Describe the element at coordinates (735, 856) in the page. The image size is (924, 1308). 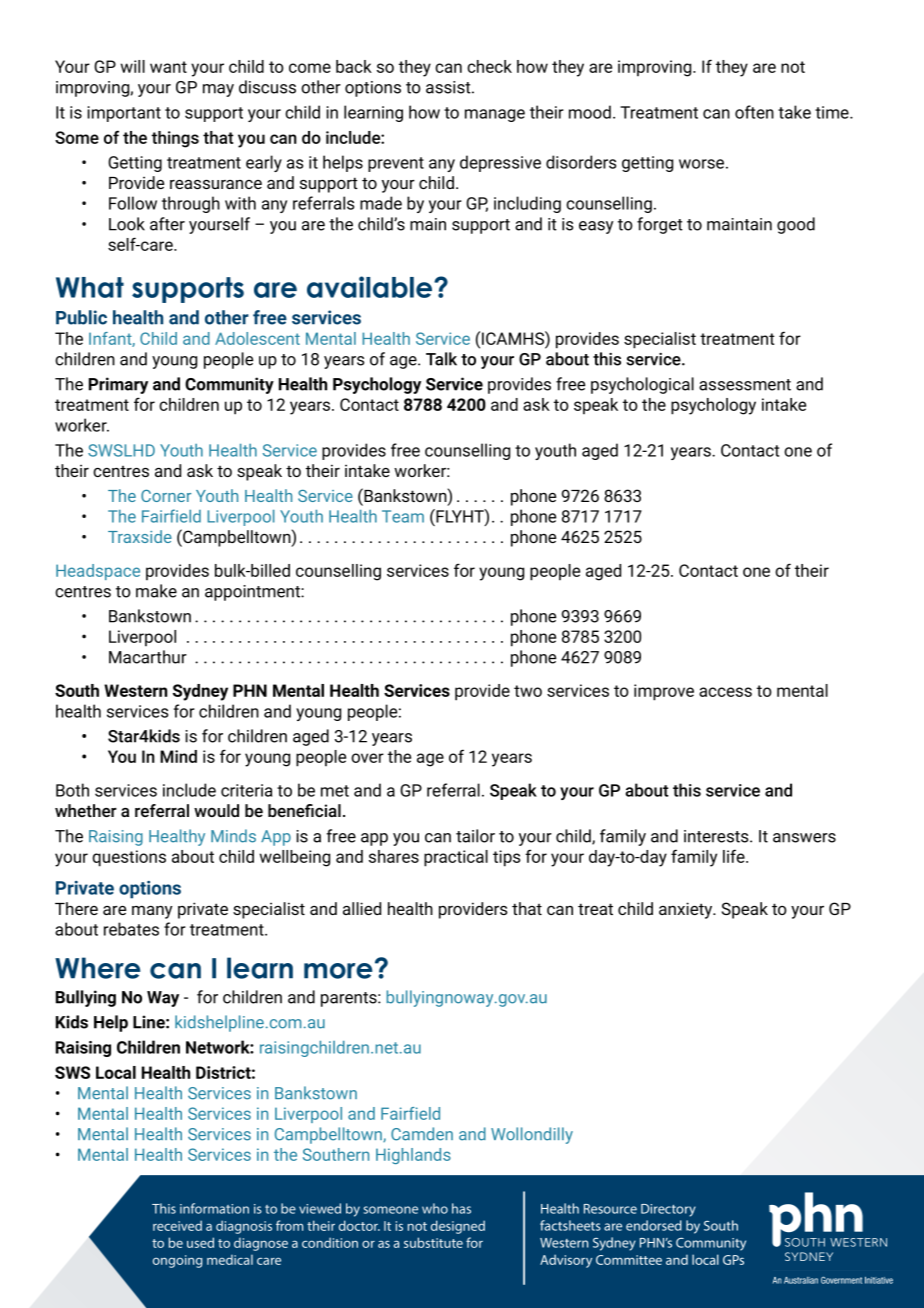
I see `life` at that location.
